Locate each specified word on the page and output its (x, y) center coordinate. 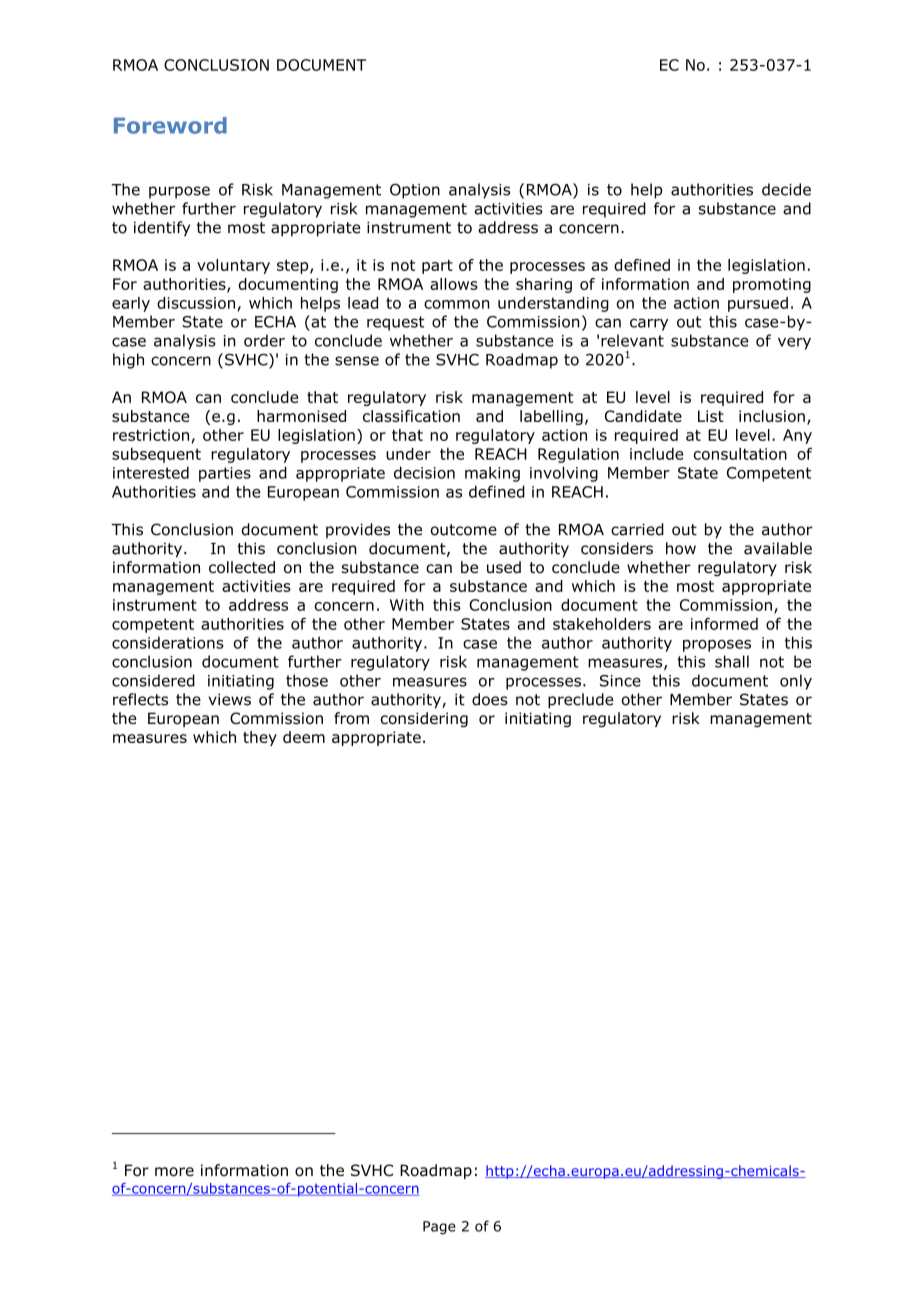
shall (732, 661)
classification (411, 416)
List (711, 416)
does (490, 699)
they (260, 738)
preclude (581, 701)
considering (424, 719)
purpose (179, 192)
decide (786, 189)
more (174, 1172)
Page (439, 1228)
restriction (151, 435)
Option (415, 191)
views (229, 699)
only (796, 682)
